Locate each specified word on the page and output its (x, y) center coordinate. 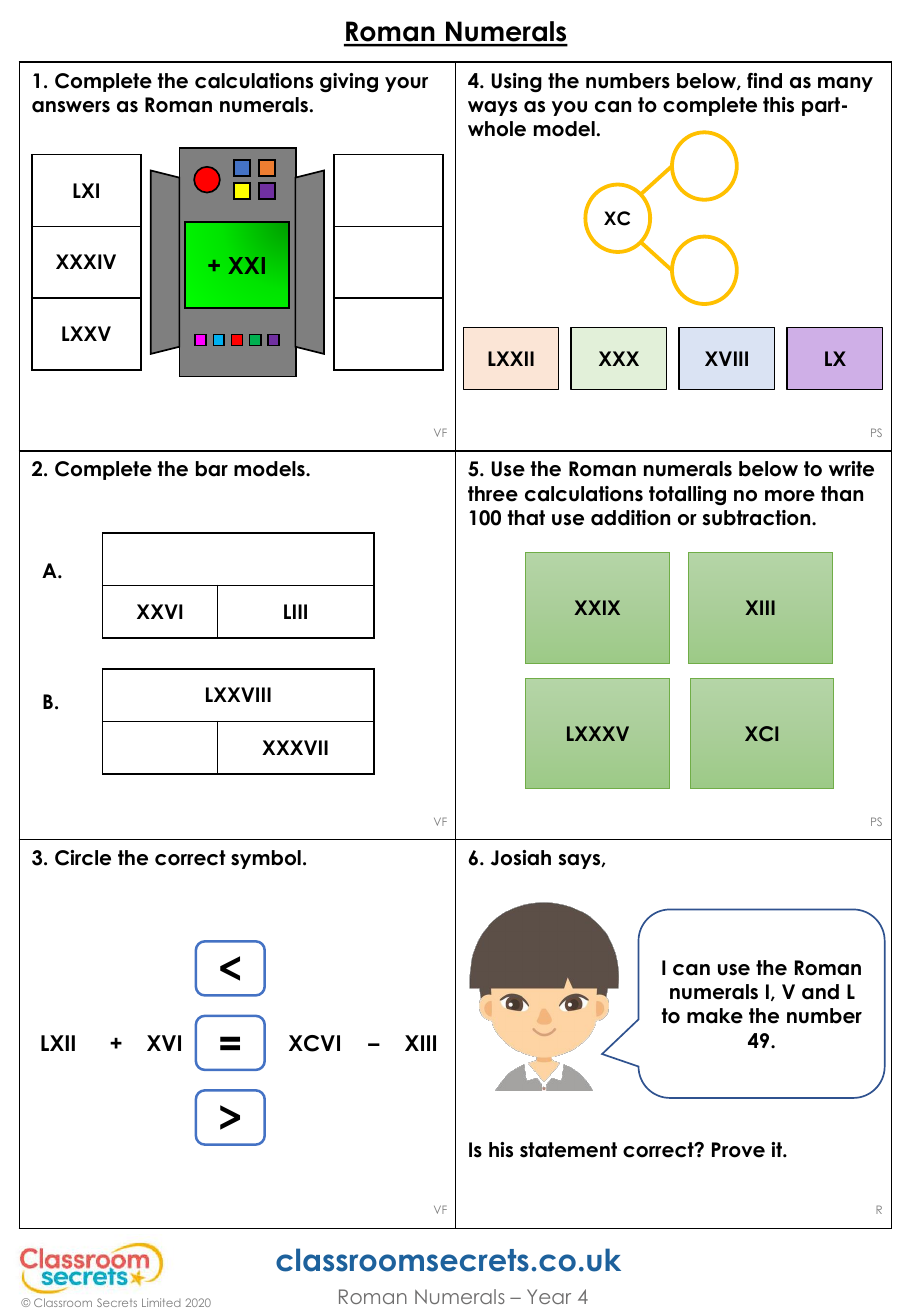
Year (549, 1296)
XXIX (597, 607)
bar (212, 469)
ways (492, 108)
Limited (161, 1302)
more (790, 496)
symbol (266, 859)
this (778, 105)
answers (71, 107)
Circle (83, 858)
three (493, 494)
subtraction (757, 518)
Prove (738, 1150)
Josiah (521, 858)
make (715, 1016)
